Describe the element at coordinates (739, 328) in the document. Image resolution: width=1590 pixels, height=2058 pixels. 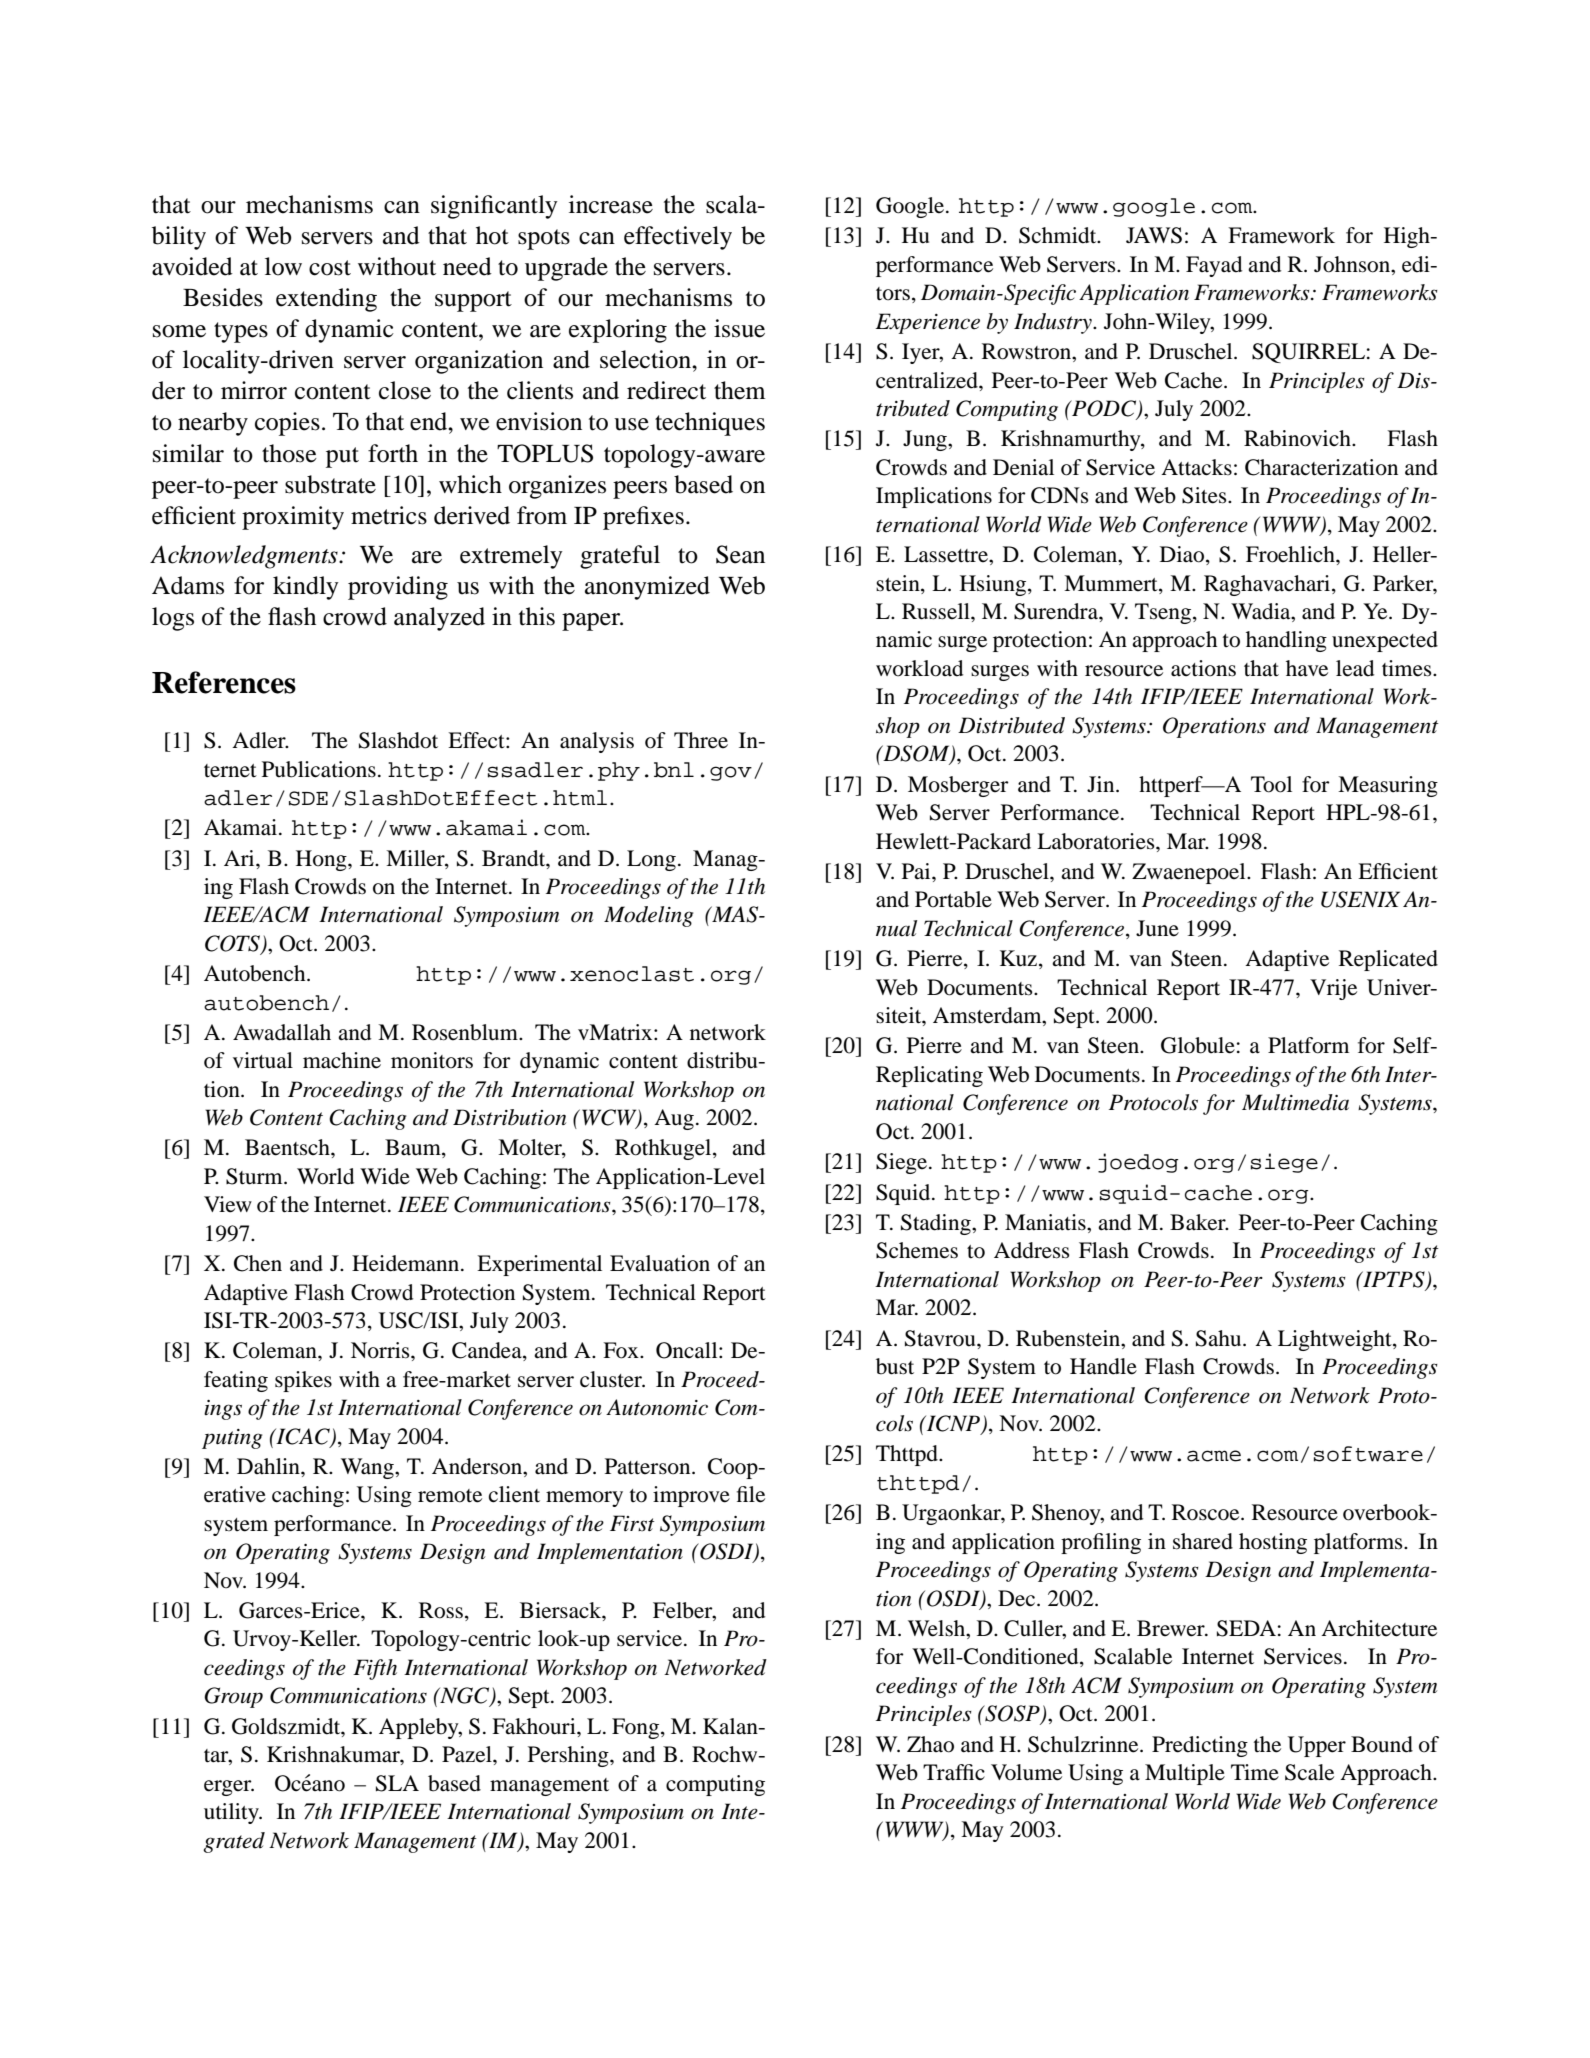
I see `issue` at that location.
